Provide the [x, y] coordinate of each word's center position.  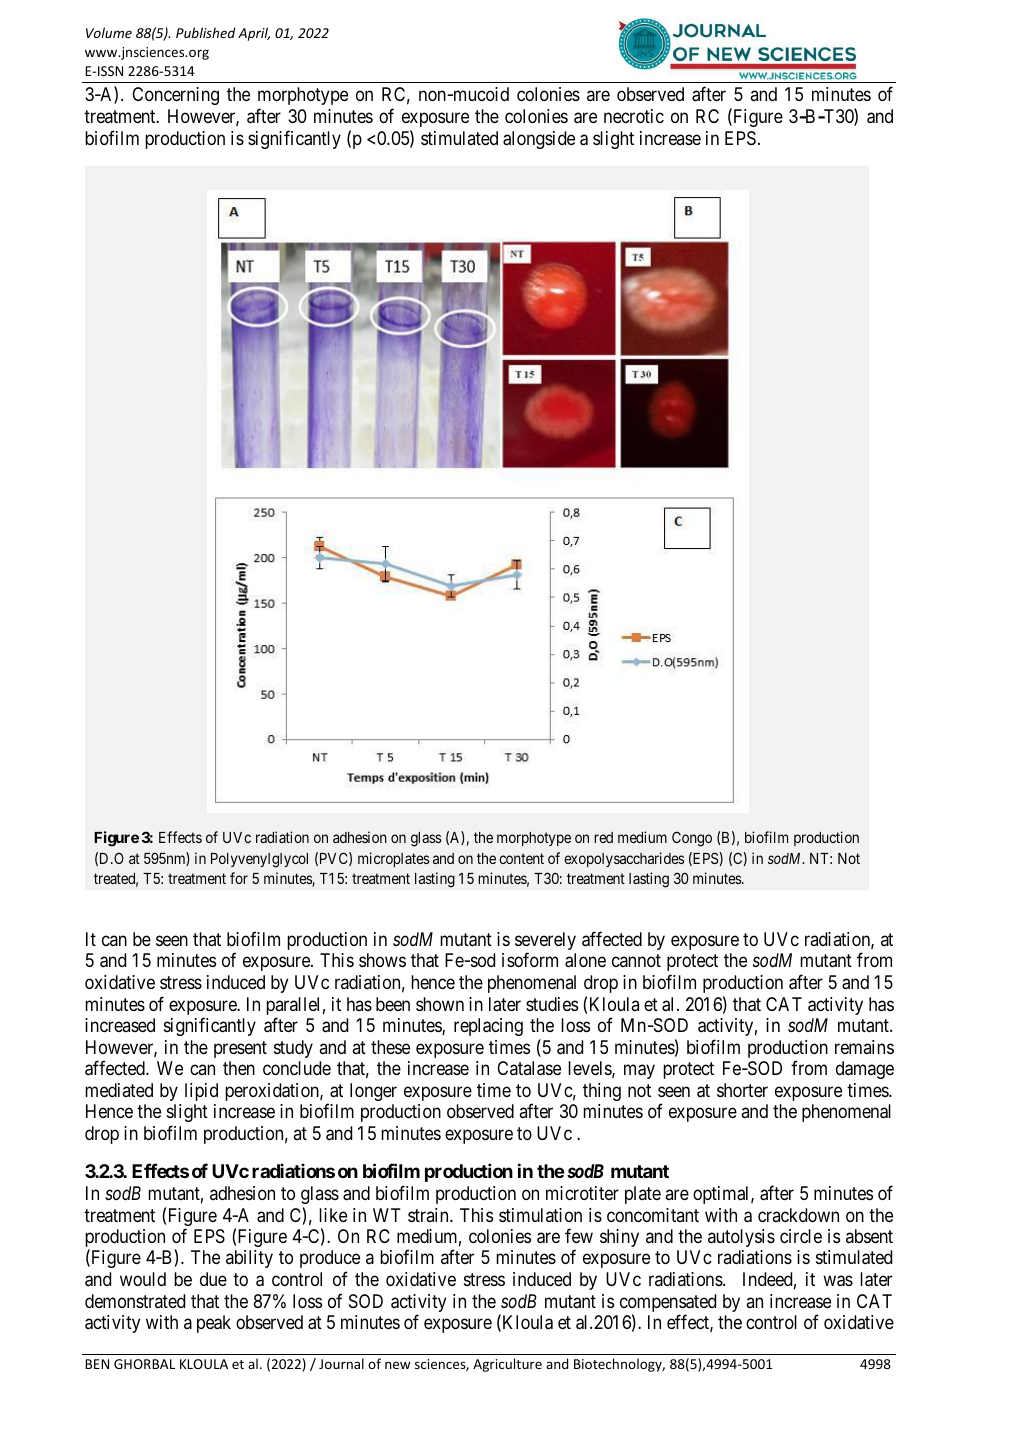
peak [214, 1324]
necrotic [634, 116]
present [240, 1049]
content [521, 858]
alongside [539, 140]
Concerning [175, 96]
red [603, 837]
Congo [692, 839]
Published [206, 32]
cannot [636, 961]
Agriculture [507, 1365]
